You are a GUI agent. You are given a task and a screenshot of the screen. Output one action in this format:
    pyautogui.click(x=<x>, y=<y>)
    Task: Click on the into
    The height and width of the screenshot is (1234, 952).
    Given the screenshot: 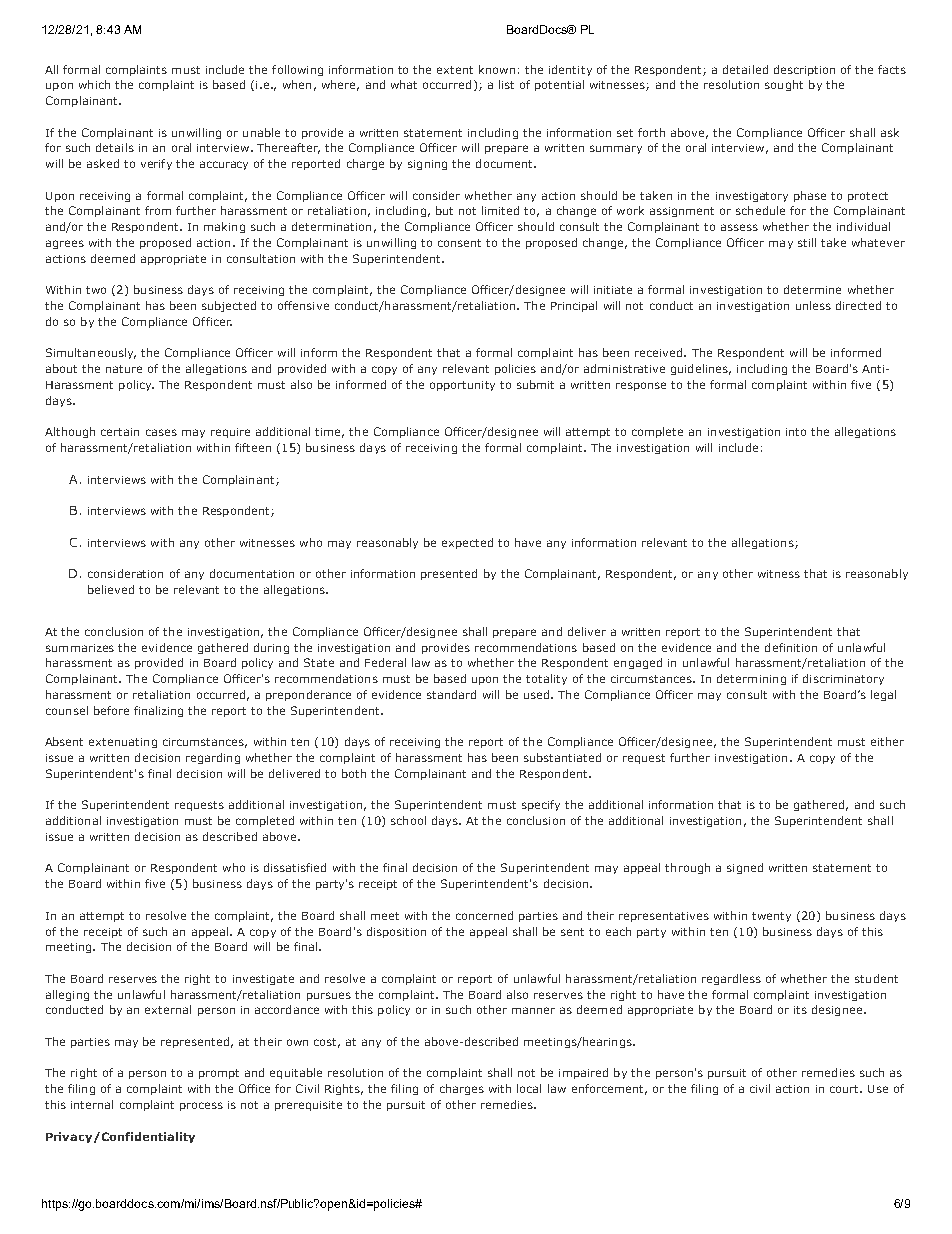 What is the action you would take?
    pyautogui.click(x=796, y=432)
